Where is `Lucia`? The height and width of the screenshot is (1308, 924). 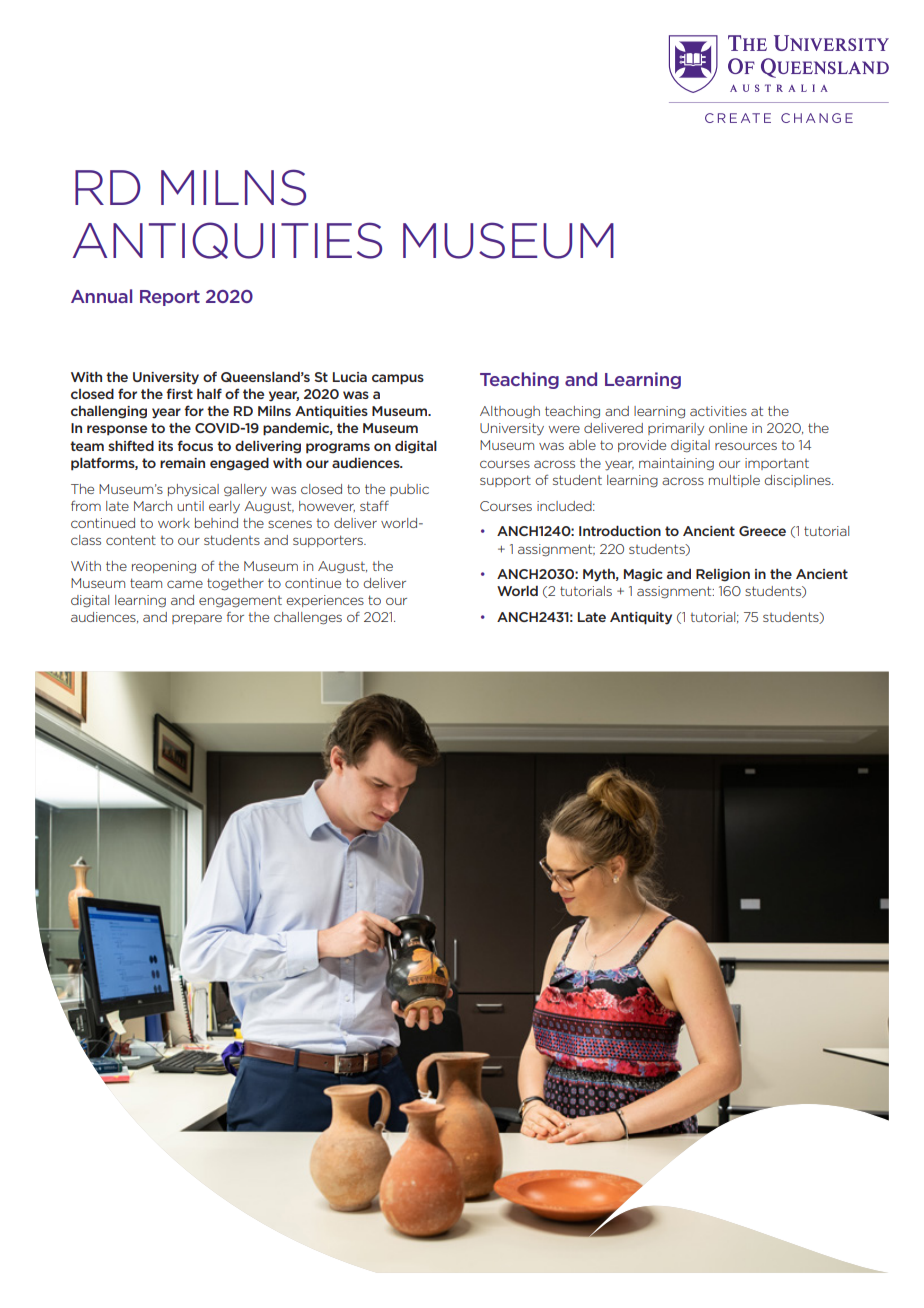
Lucia is located at coordinates (350, 377).
